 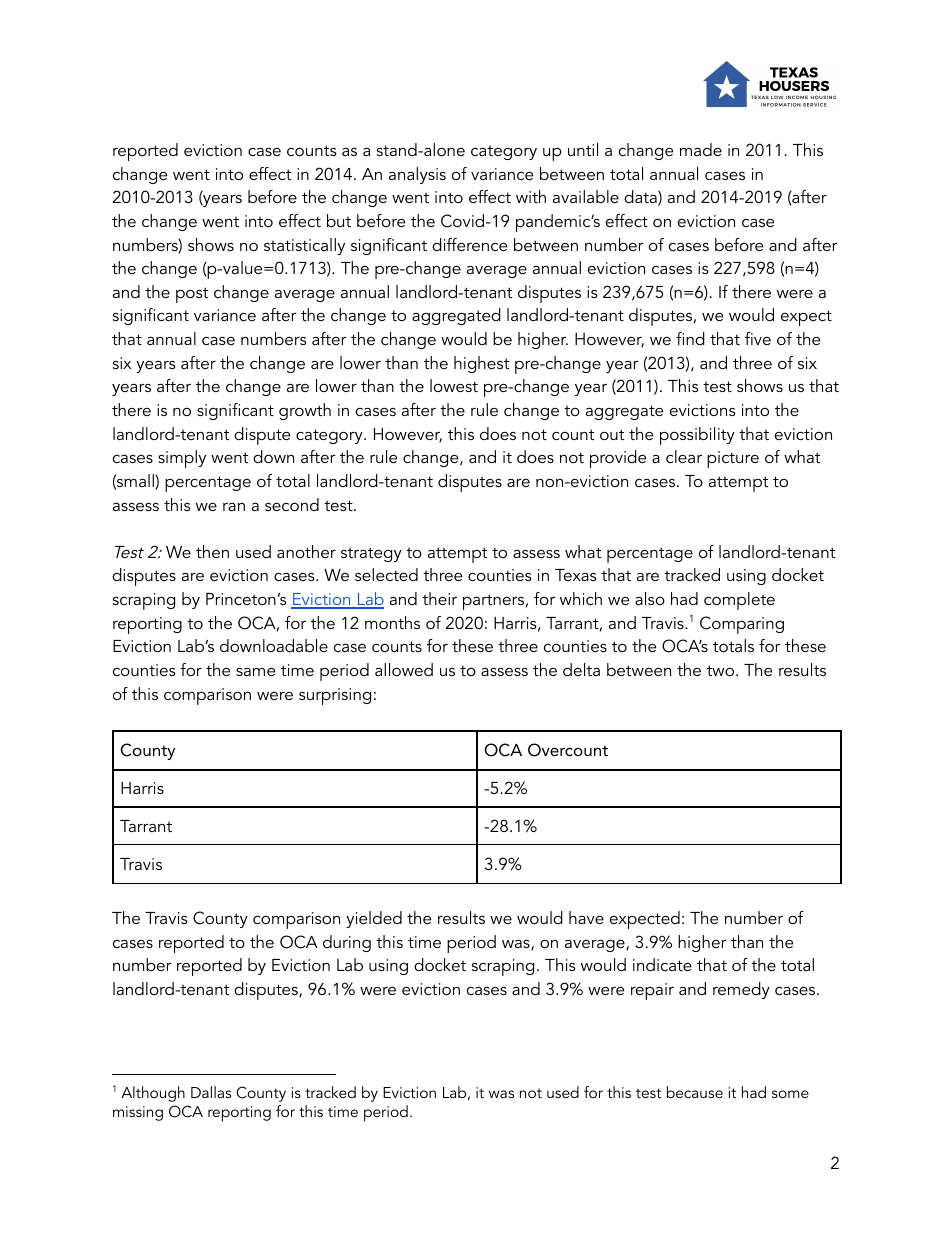 What do you see at coordinates (695, 1092) in the page?
I see `because` at bounding box center [695, 1092].
